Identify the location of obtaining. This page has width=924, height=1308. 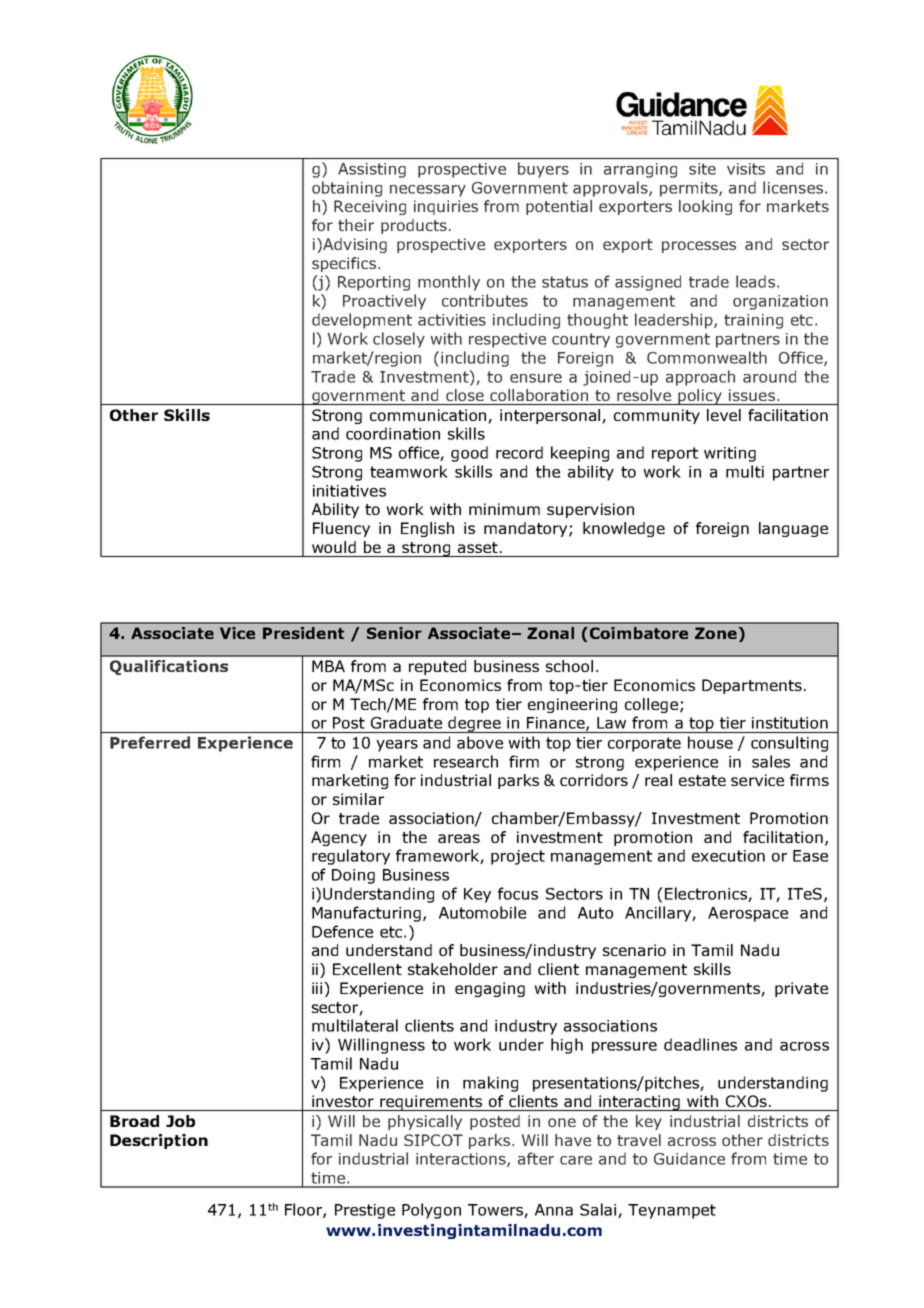
(347, 189).
